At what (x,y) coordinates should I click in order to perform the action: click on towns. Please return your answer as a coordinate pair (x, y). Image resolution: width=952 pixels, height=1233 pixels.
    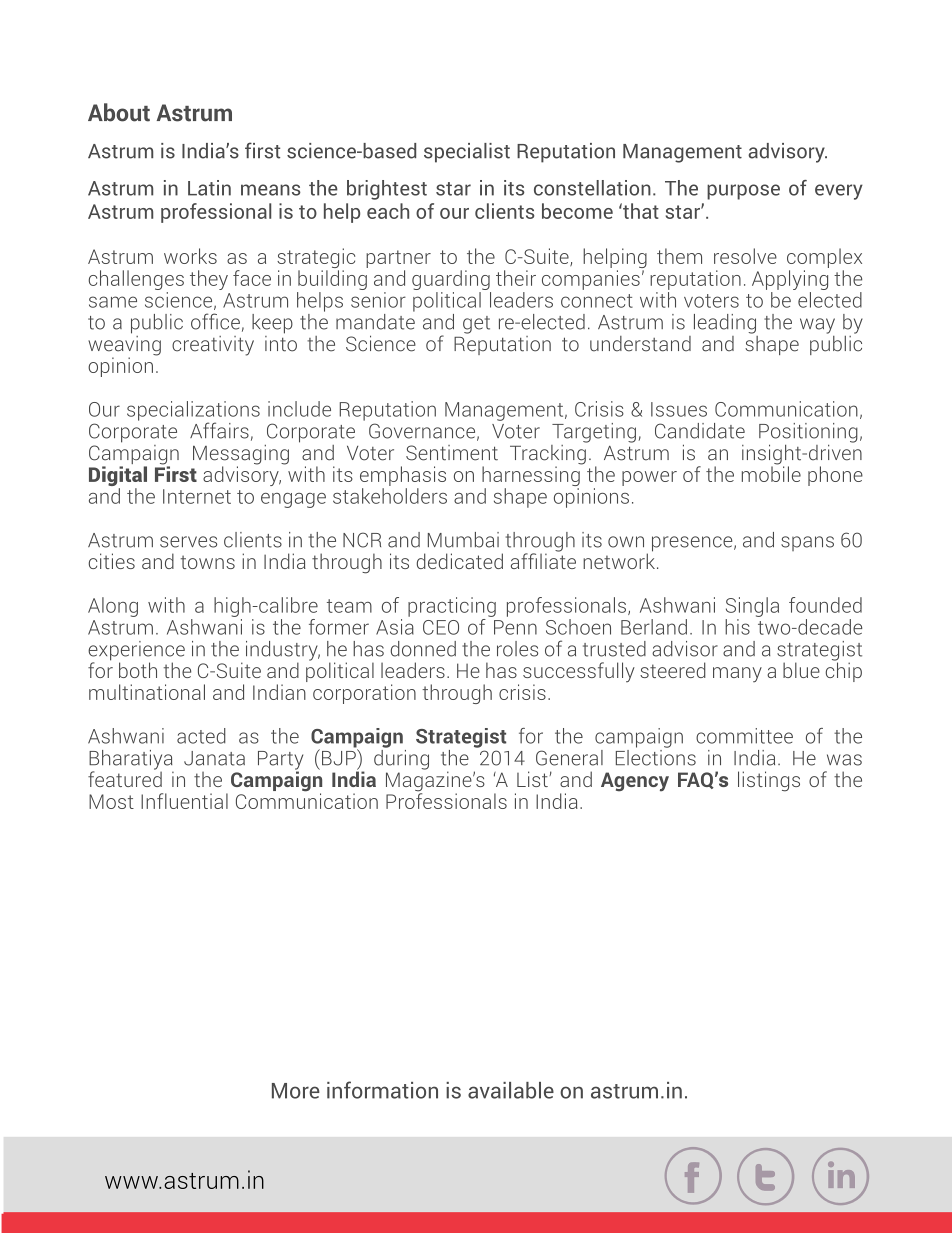
    Looking at the image, I should click on (208, 562).
